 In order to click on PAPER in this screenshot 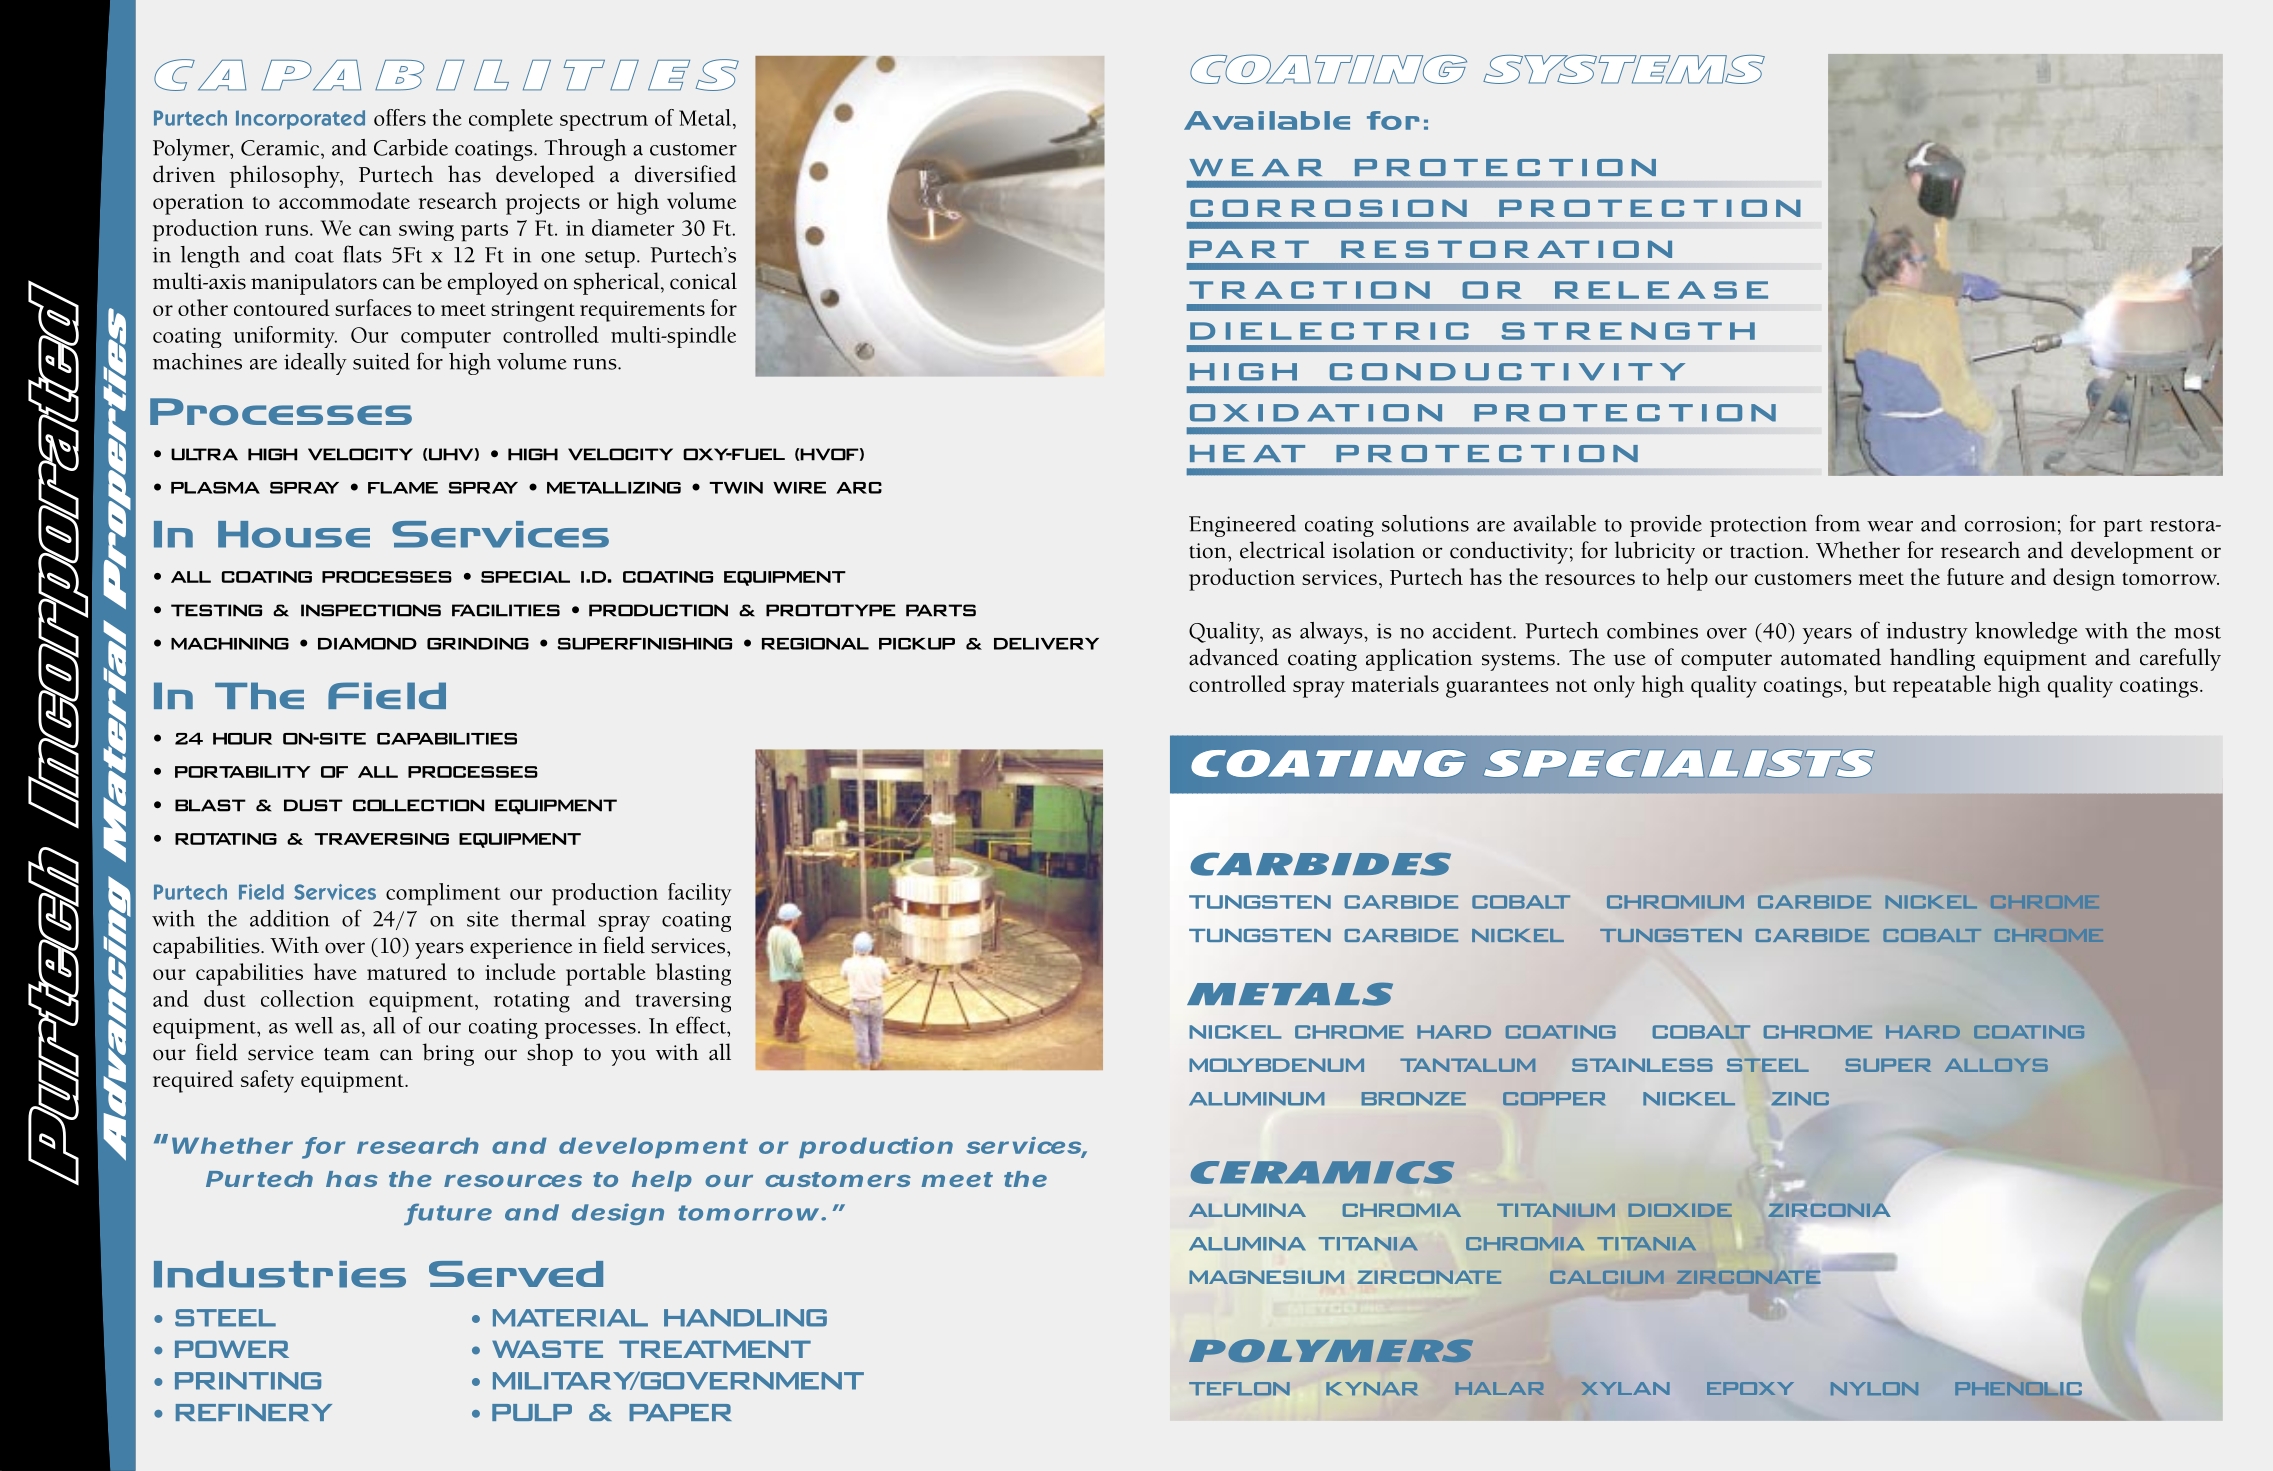, I will do `click(680, 1412)`.
